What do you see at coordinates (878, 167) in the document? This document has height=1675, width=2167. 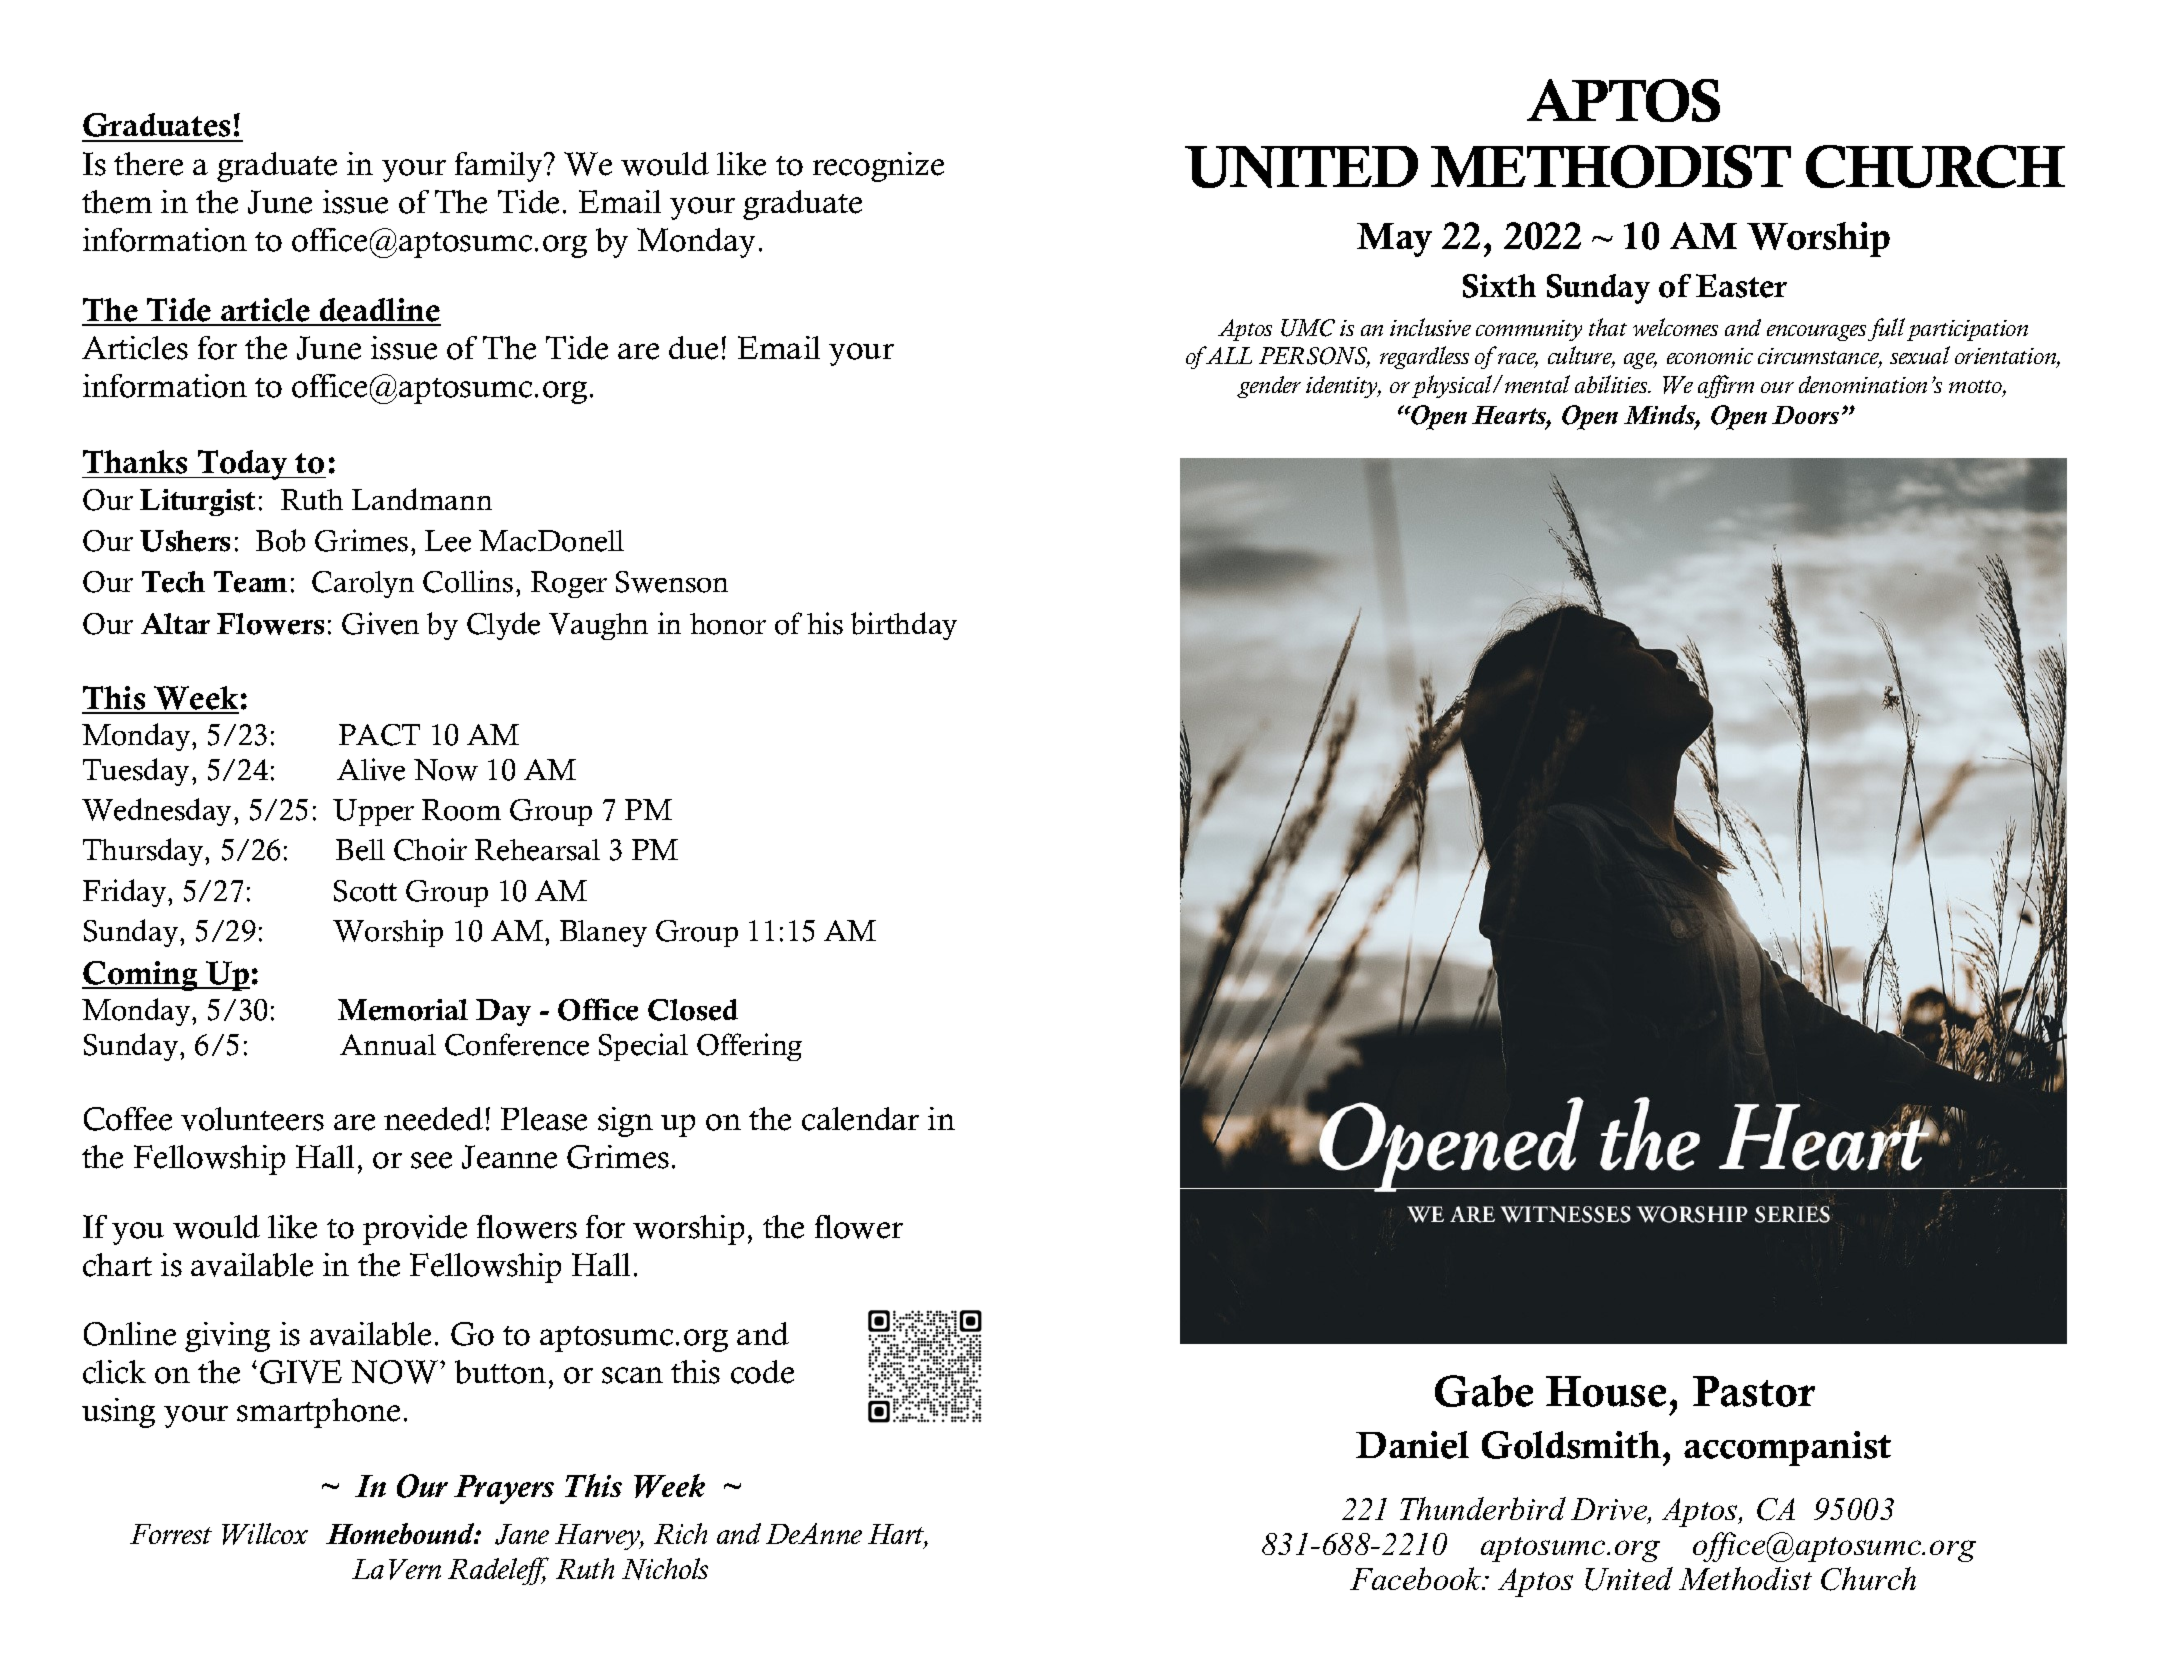 I see `recognize` at bounding box center [878, 167].
